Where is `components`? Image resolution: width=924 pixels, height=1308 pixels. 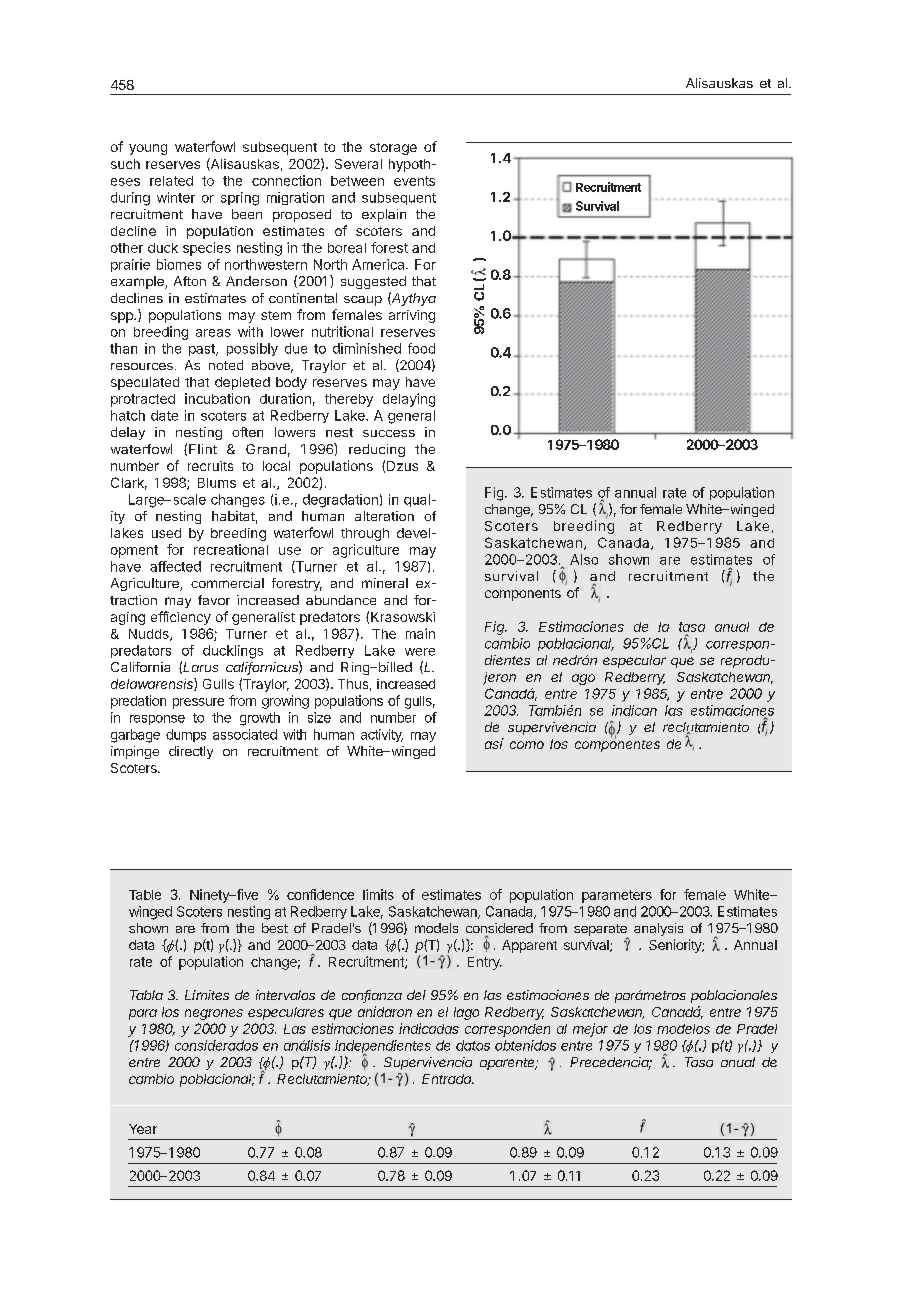
components is located at coordinates (523, 595).
